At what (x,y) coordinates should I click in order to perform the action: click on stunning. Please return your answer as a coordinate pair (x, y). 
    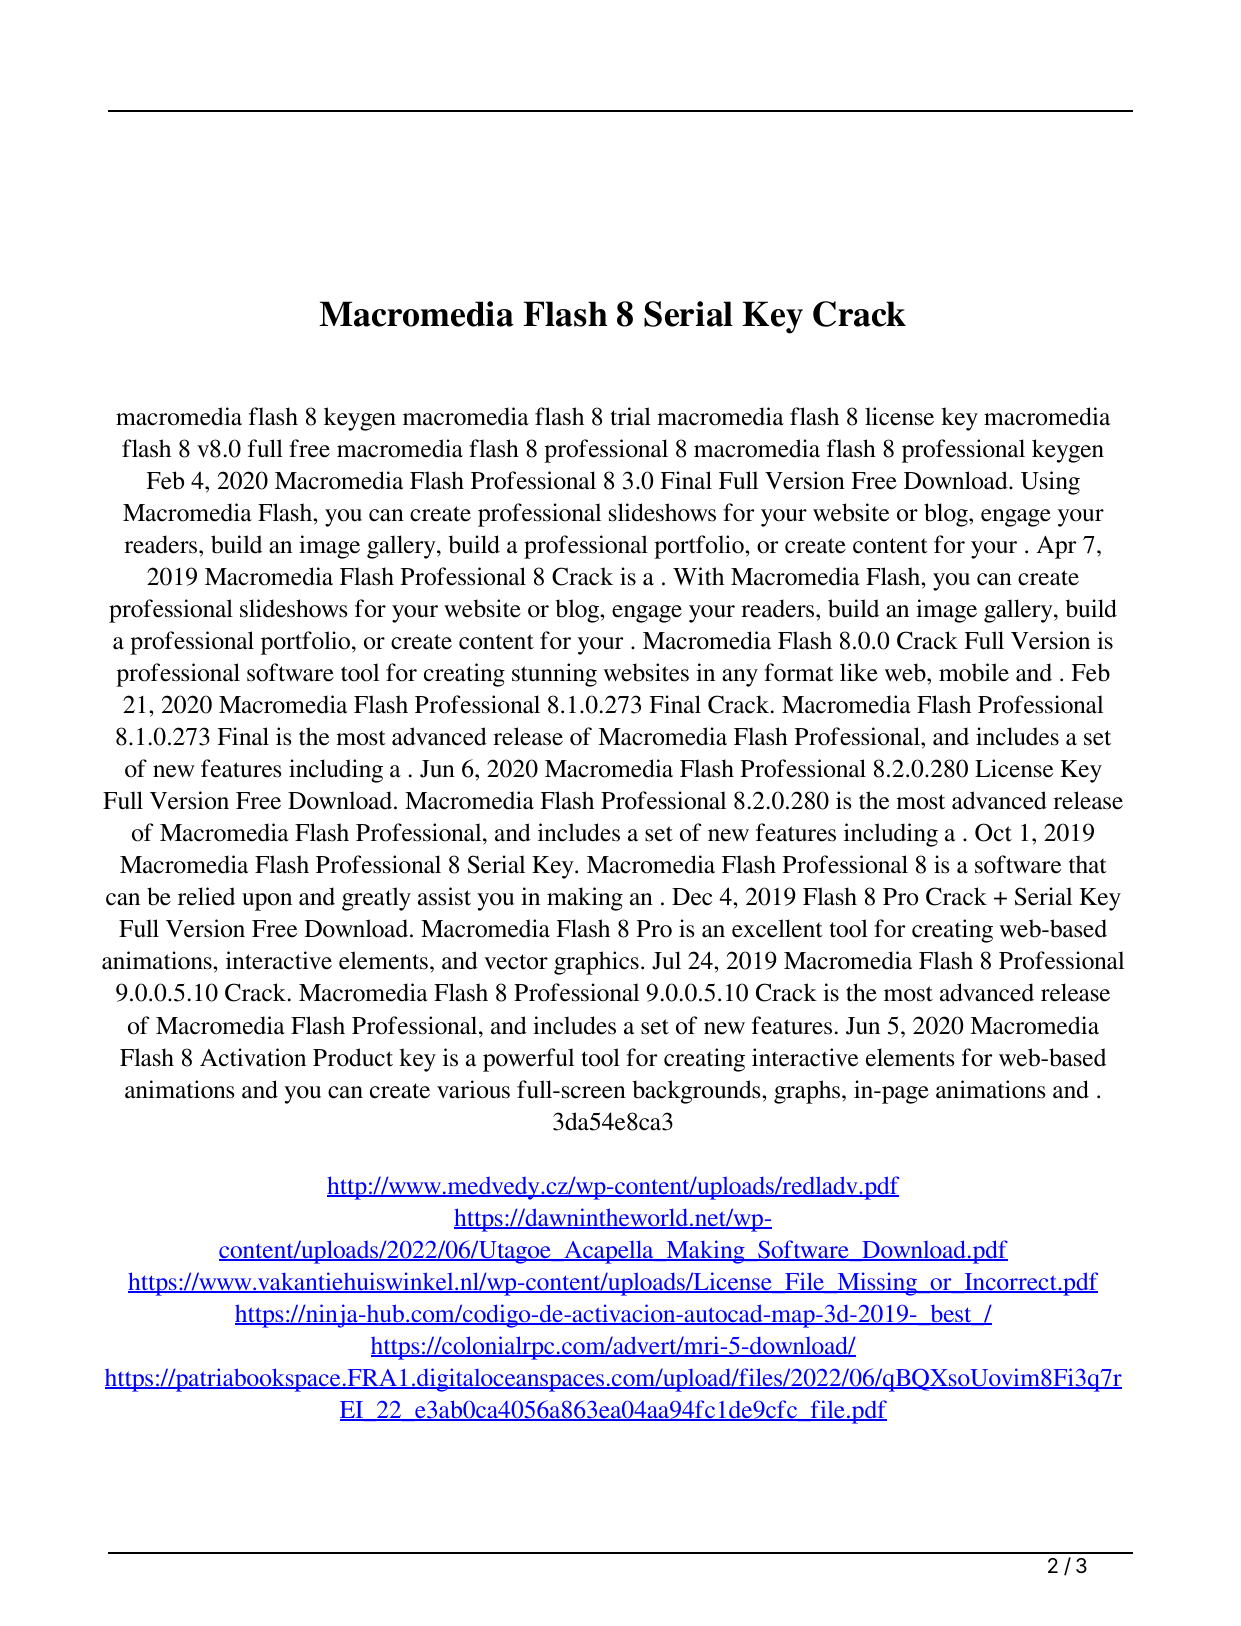
    Looking at the image, I should click on (554, 675).
